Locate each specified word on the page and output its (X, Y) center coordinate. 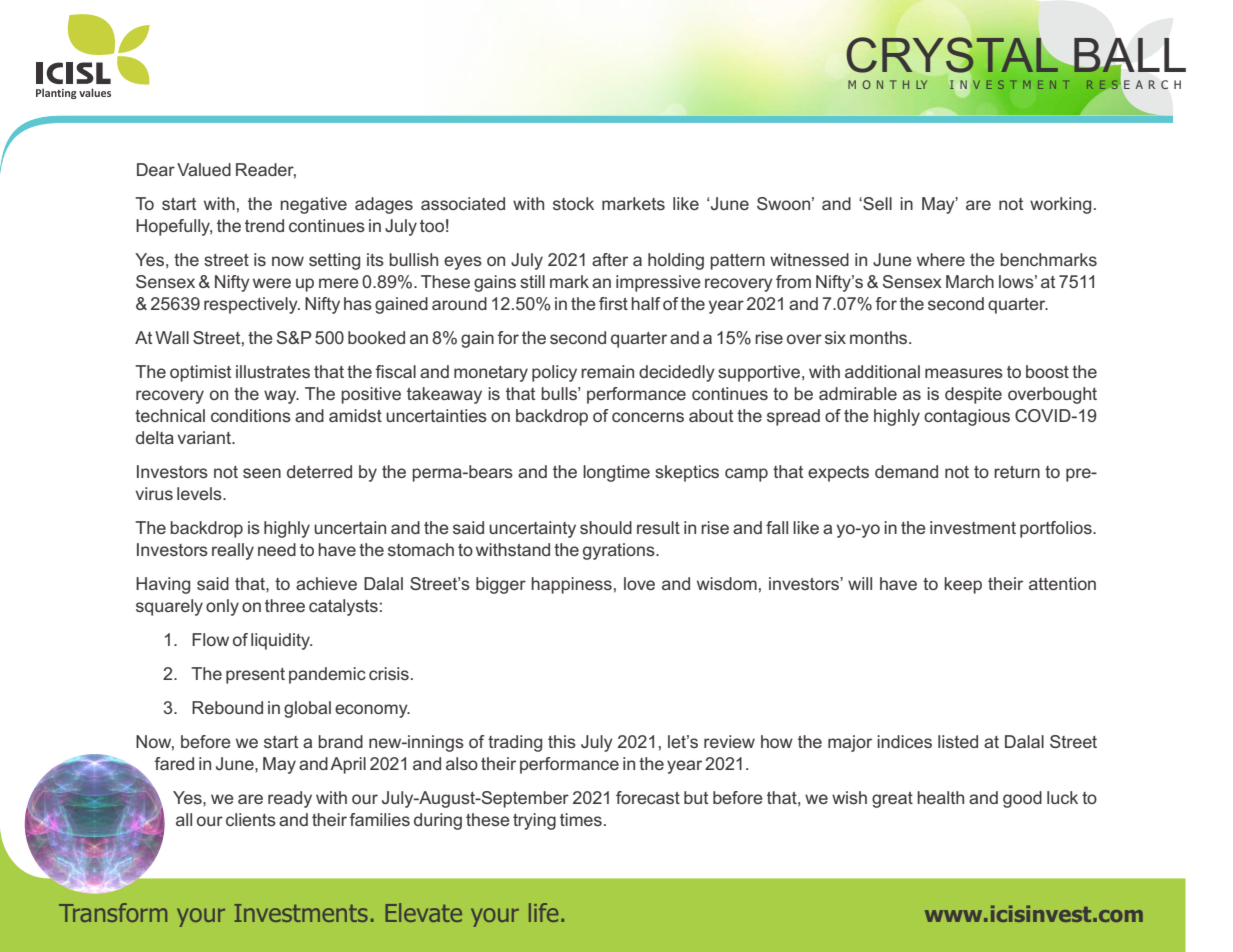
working (1060, 205)
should (606, 527)
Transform (113, 912)
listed (958, 741)
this (562, 741)
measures (964, 373)
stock (573, 203)
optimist (200, 373)
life (543, 912)
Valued (204, 169)
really (233, 551)
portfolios (1057, 529)
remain (607, 371)
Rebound (227, 707)
